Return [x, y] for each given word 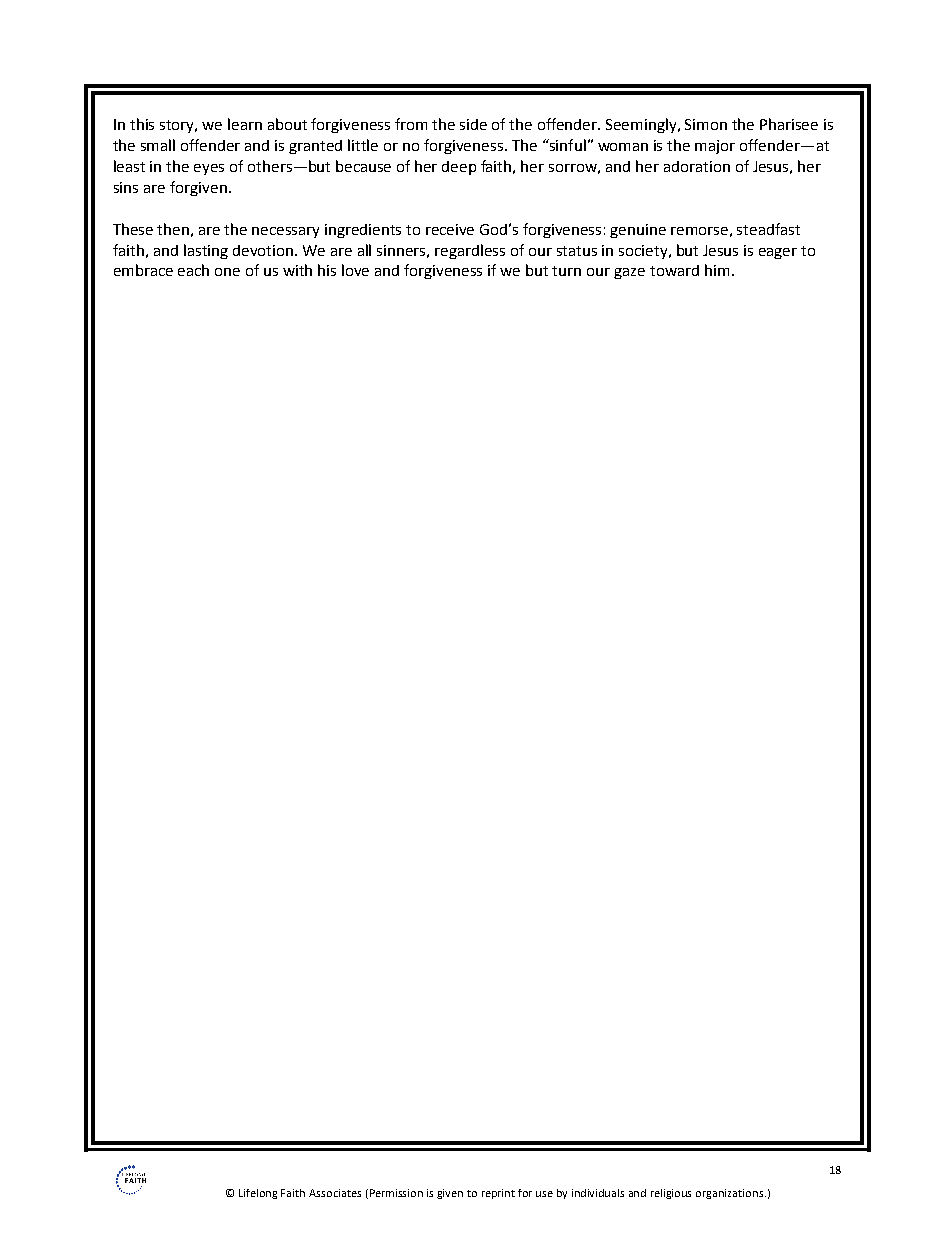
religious [671, 1194]
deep [459, 168]
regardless [470, 251]
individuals [598, 1193]
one [227, 272]
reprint [498, 1194]
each [193, 270]
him [717, 270]
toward [674, 270]
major [715, 147]
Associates [335, 1193]
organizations [731, 1194]
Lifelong [258, 1194]
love [355, 270]
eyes [209, 169]
